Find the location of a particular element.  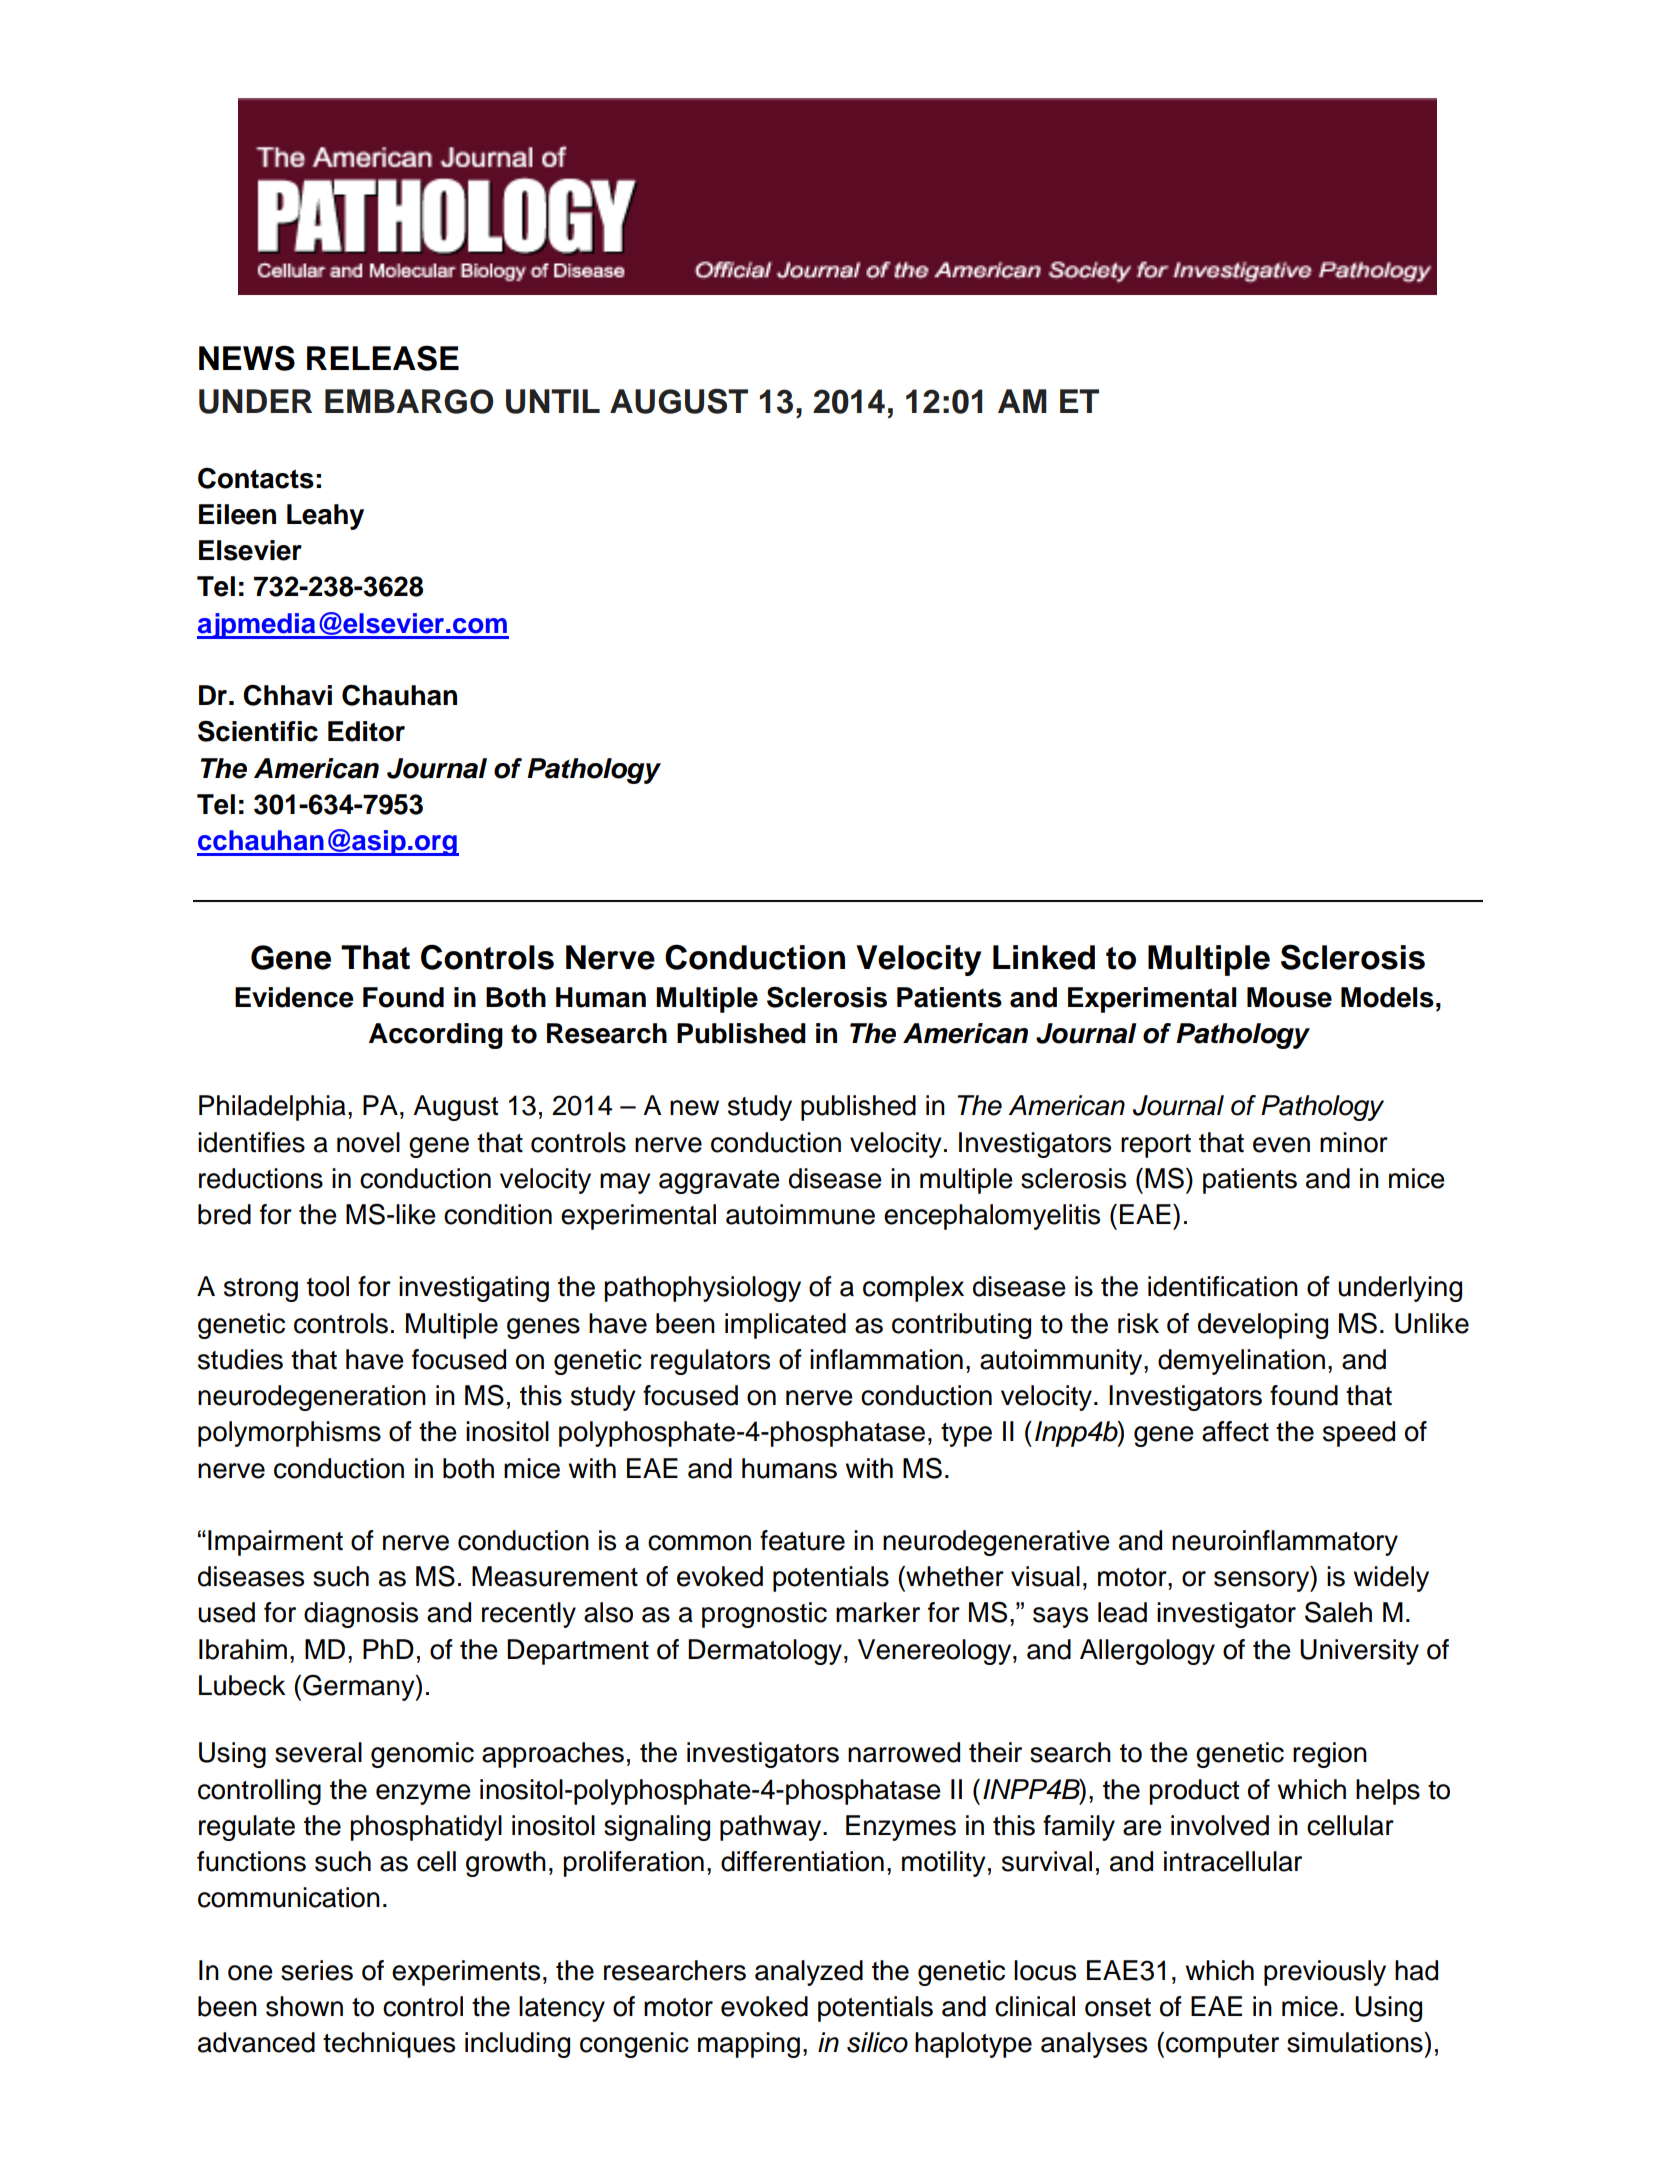

even is located at coordinates (1281, 1145).
